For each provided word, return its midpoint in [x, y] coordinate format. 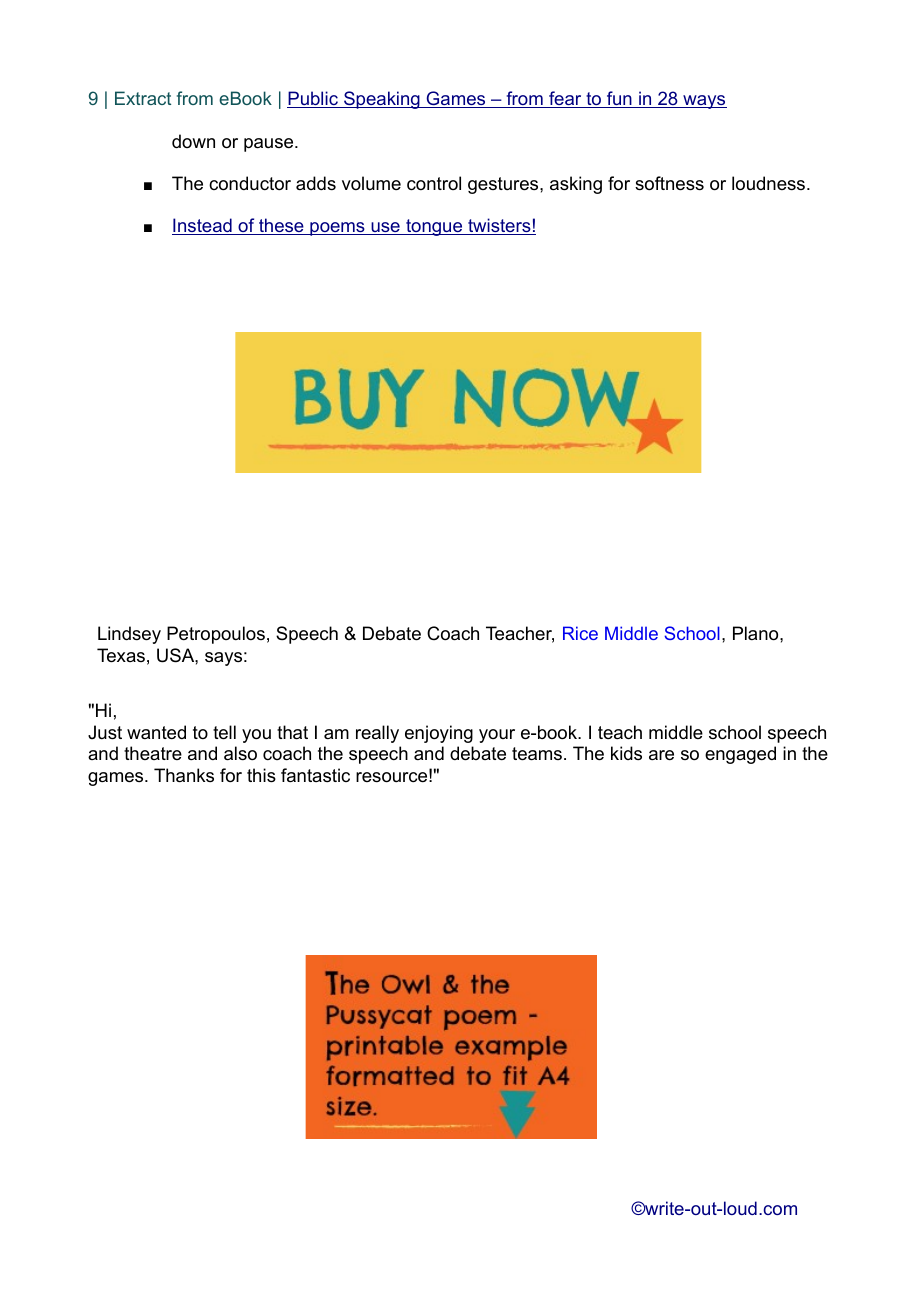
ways [704, 102]
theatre [153, 753]
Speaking [382, 100]
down [193, 141]
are [661, 755]
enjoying [439, 734]
